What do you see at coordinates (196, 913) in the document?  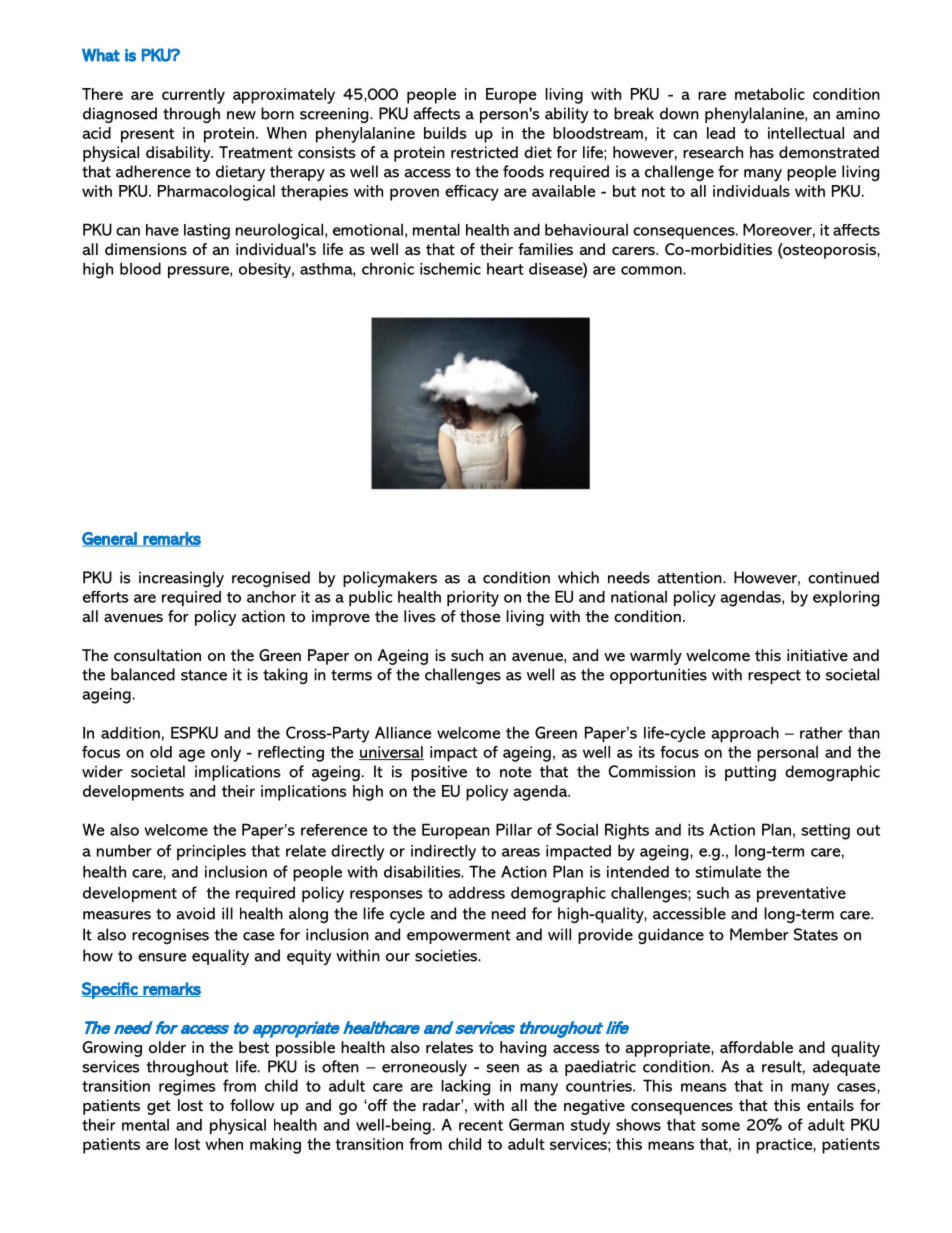 I see `avoid` at bounding box center [196, 913].
